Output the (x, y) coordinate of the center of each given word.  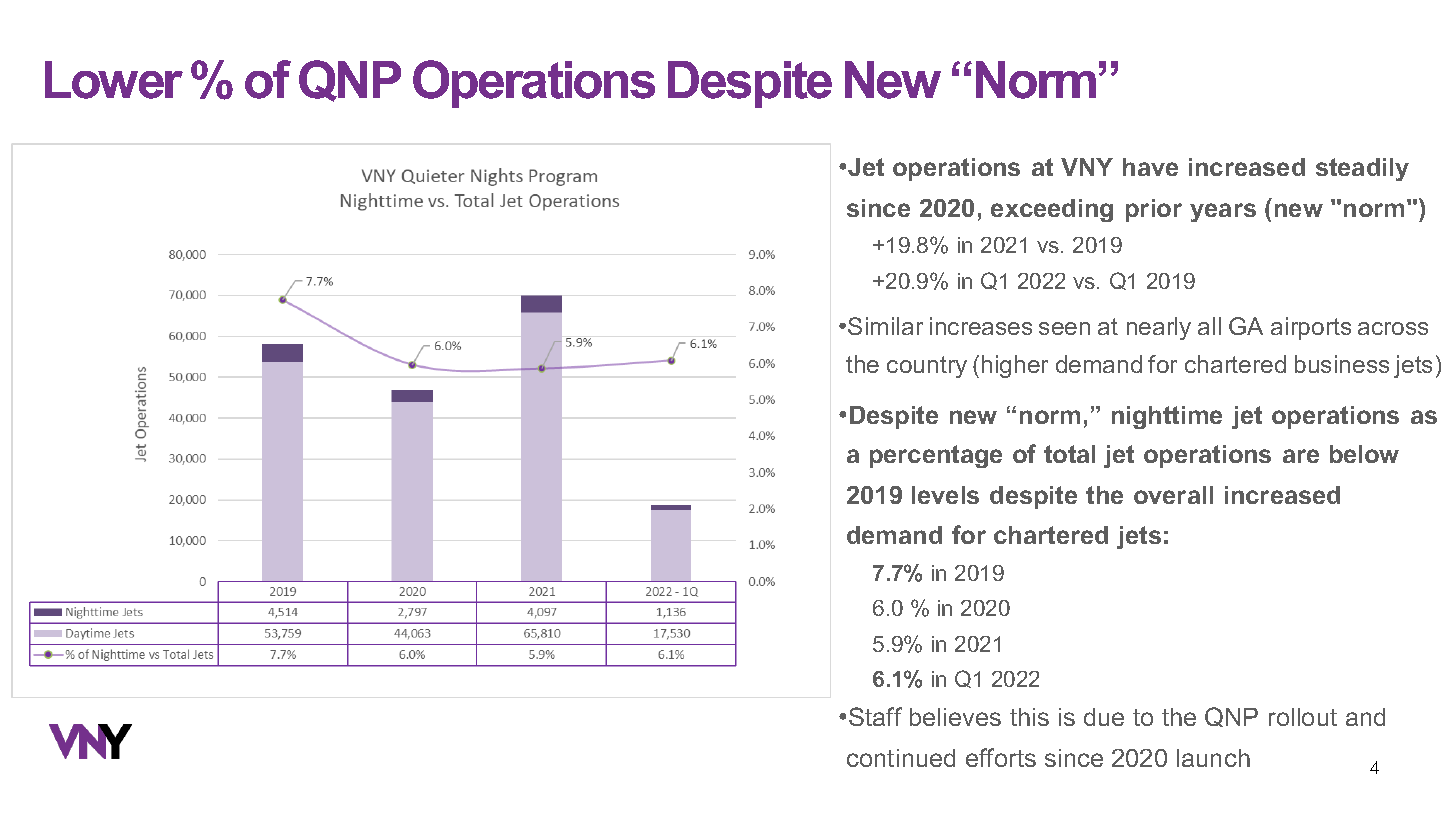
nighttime (1167, 417)
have (1150, 167)
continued (901, 758)
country (927, 367)
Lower (114, 80)
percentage (936, 456)
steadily (1362, 169)
